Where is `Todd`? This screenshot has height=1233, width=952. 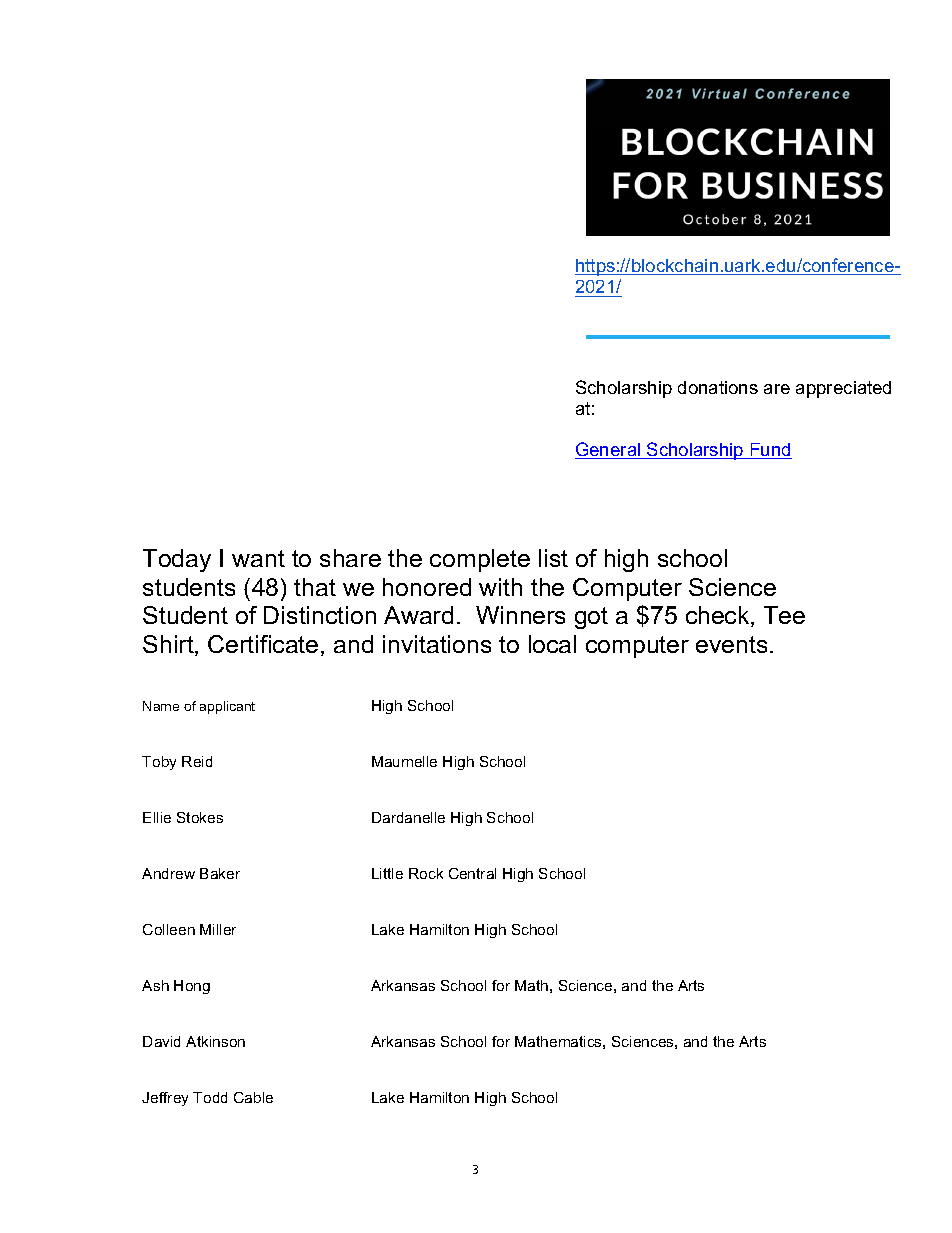
Todd is located at coordinates (210, 1097).
